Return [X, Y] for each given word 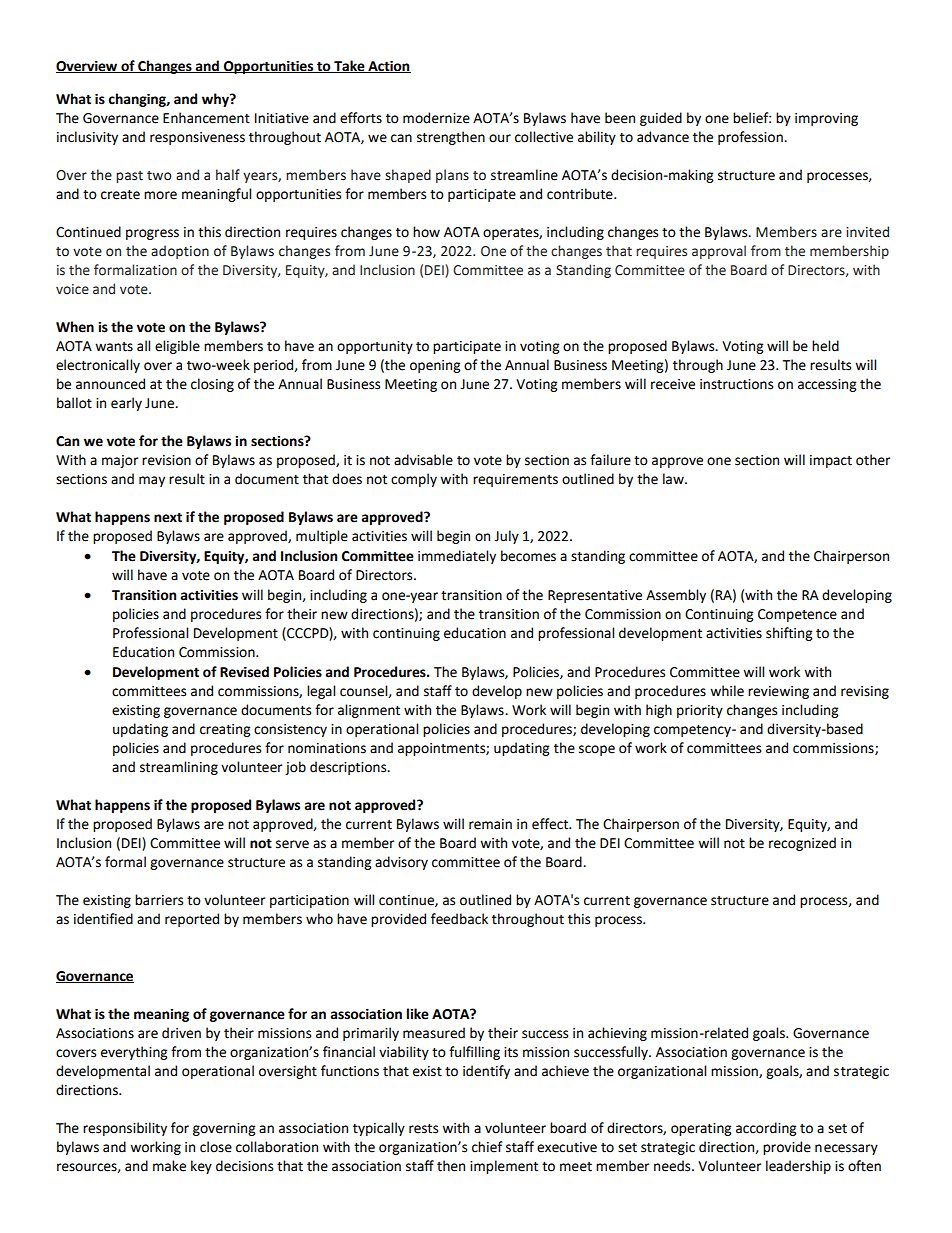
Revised [244, 672]
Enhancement [206, 118]
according [766, 1129]
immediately [457, 557]
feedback [459, 919]
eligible [177, 347]
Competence [797, 615]
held [825, 346]
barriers [159, 900]
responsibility [125, 1129]
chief [487, 1147]
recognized [802, 844]
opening [435, 366]
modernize [436, 118]
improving [826, 119]
